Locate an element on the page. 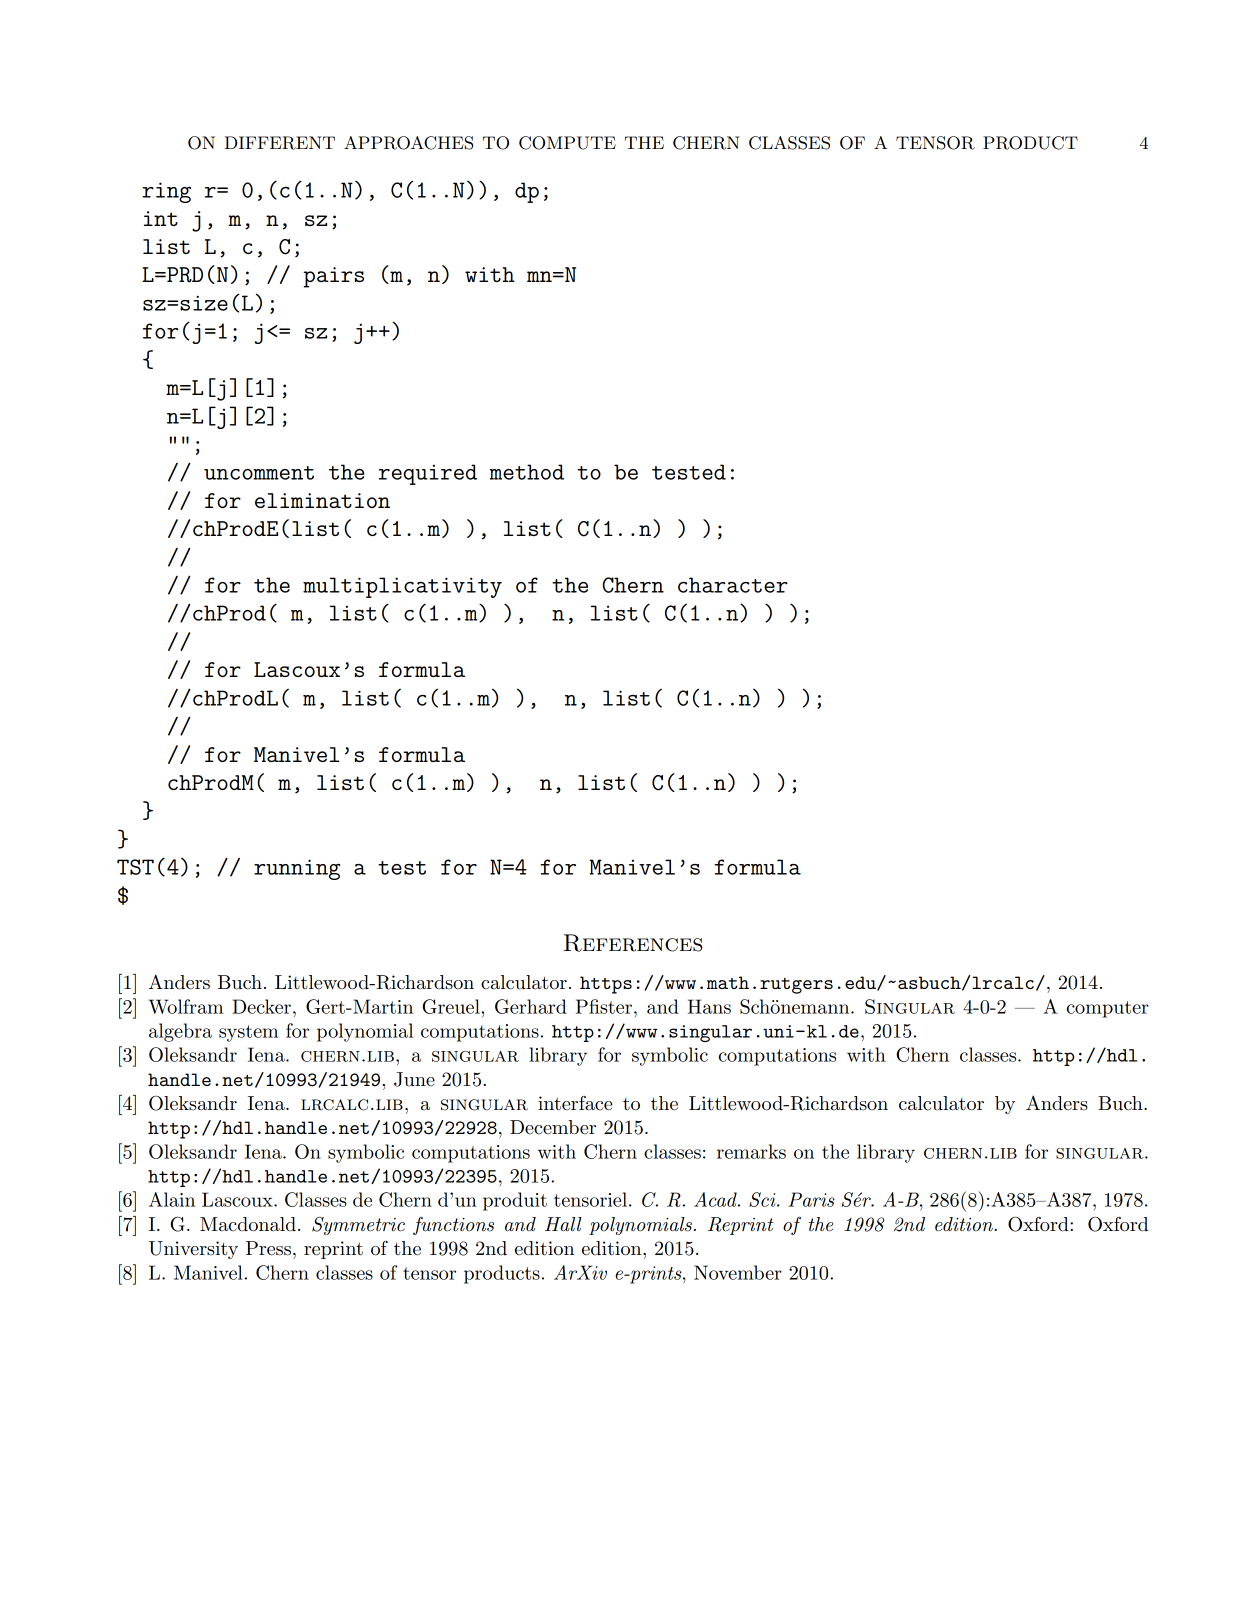 The width and height of the document is (1238, 1602). running is located at coordinates (297, 869).
